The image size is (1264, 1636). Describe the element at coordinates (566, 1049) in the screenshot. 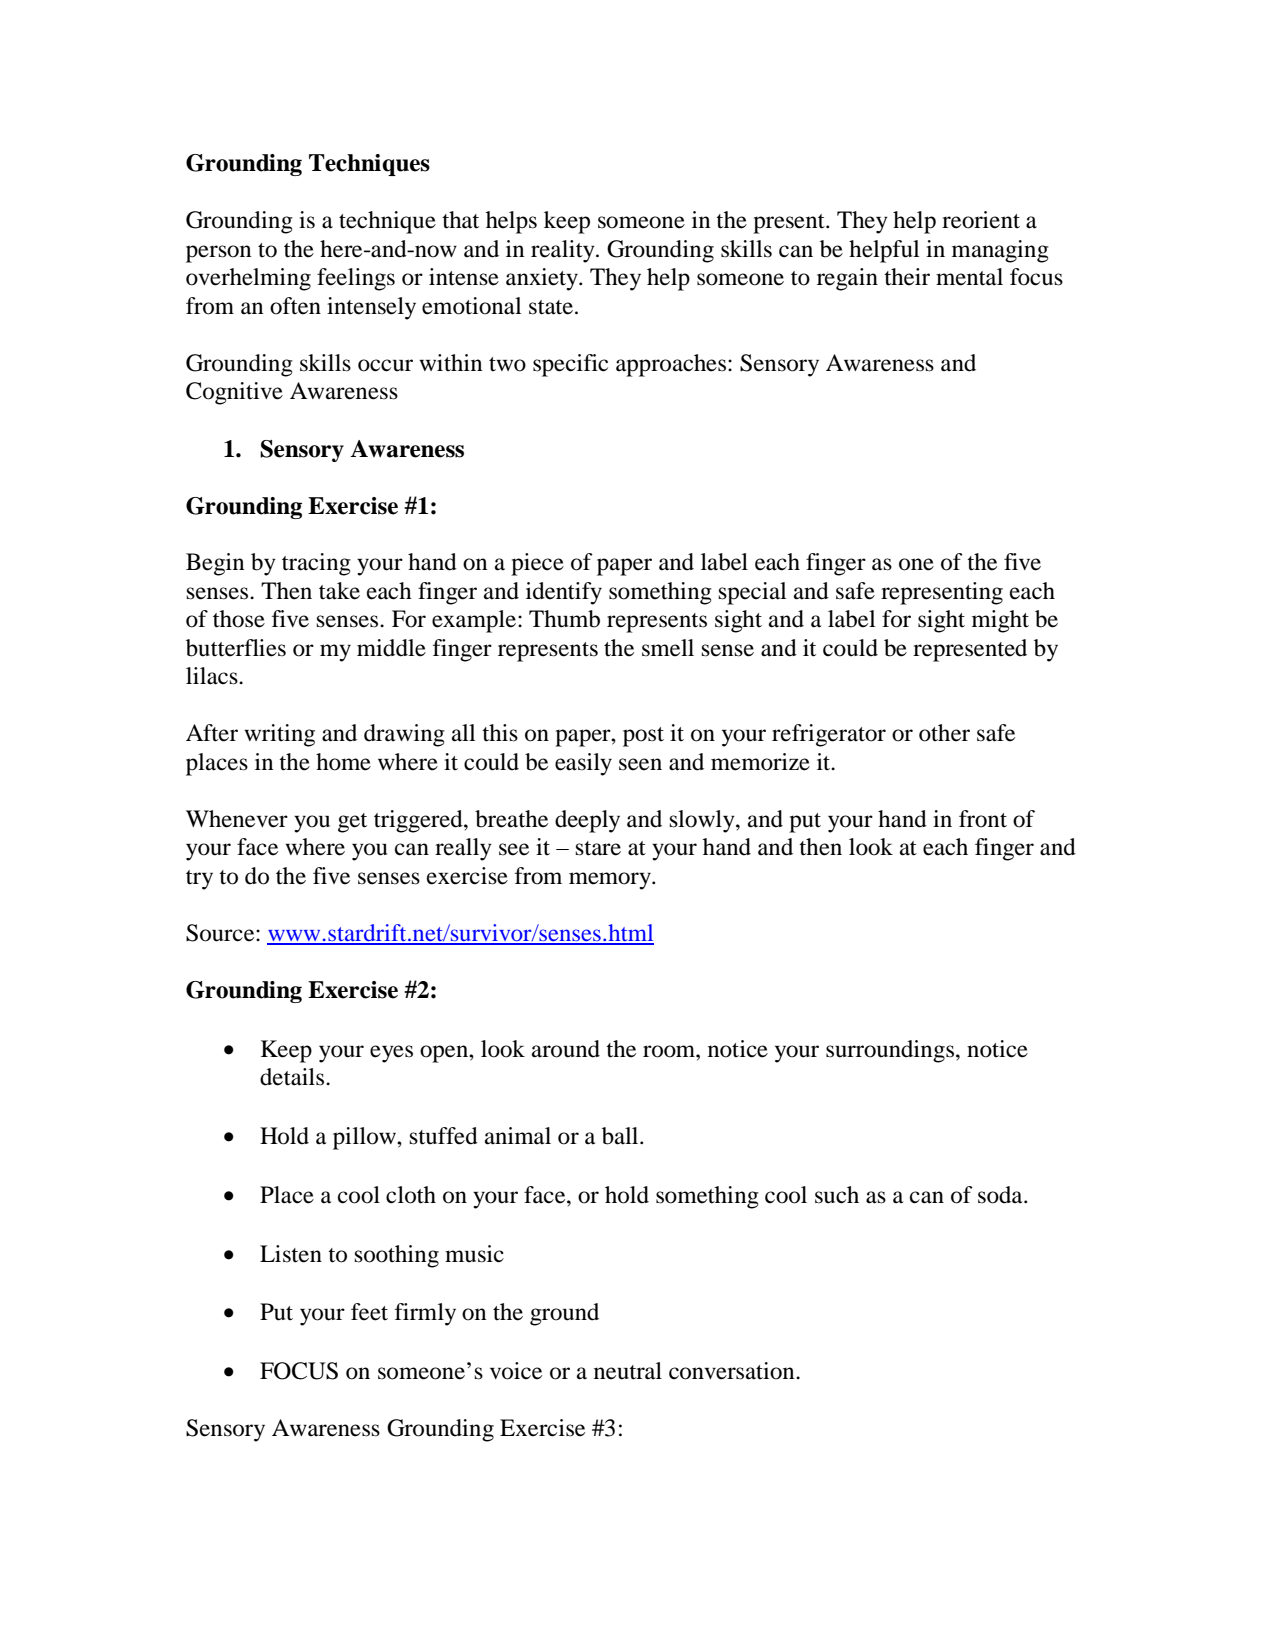

I see `around` at that location.
